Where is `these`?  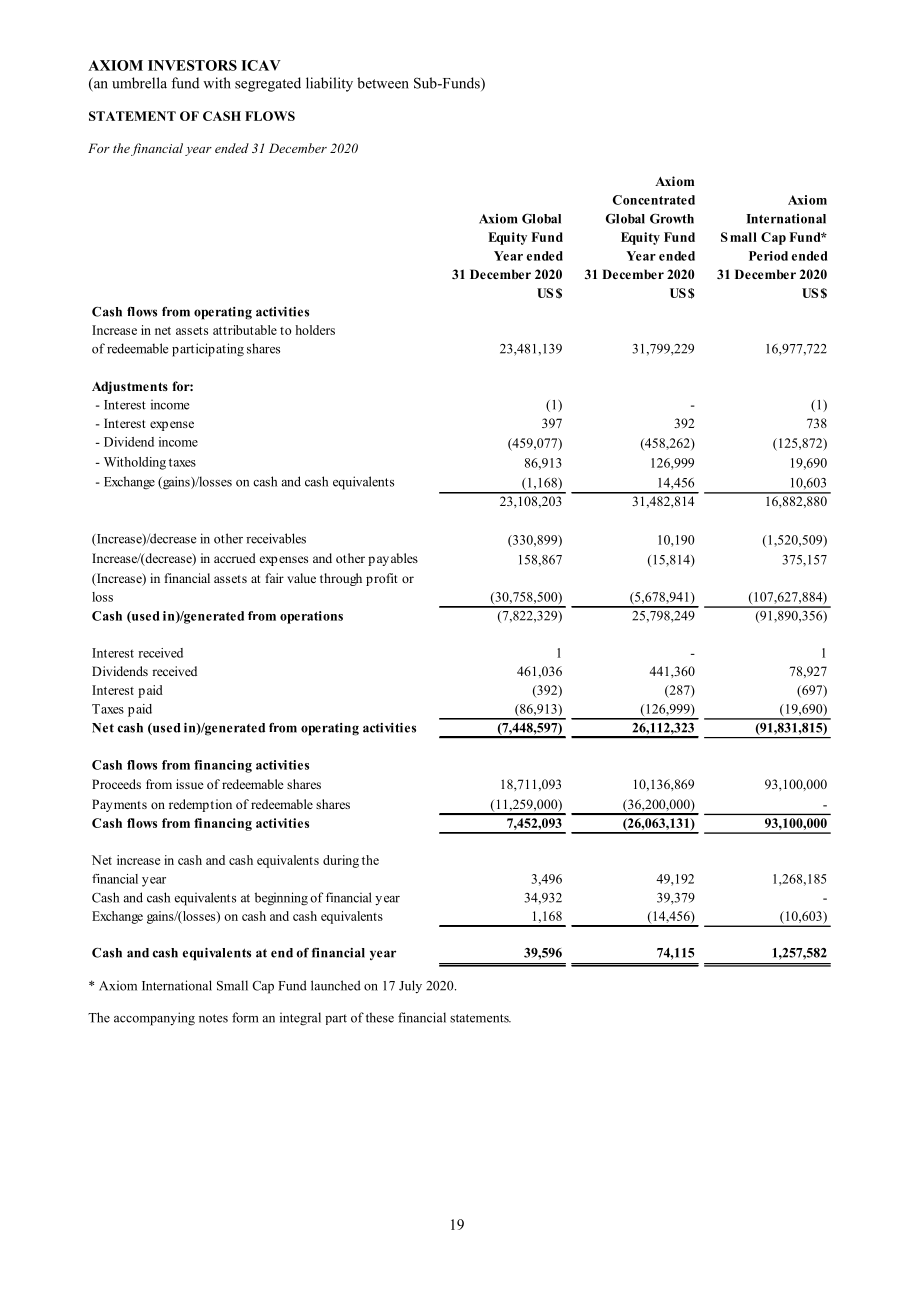
these is located at coordinates (380, 1017).
